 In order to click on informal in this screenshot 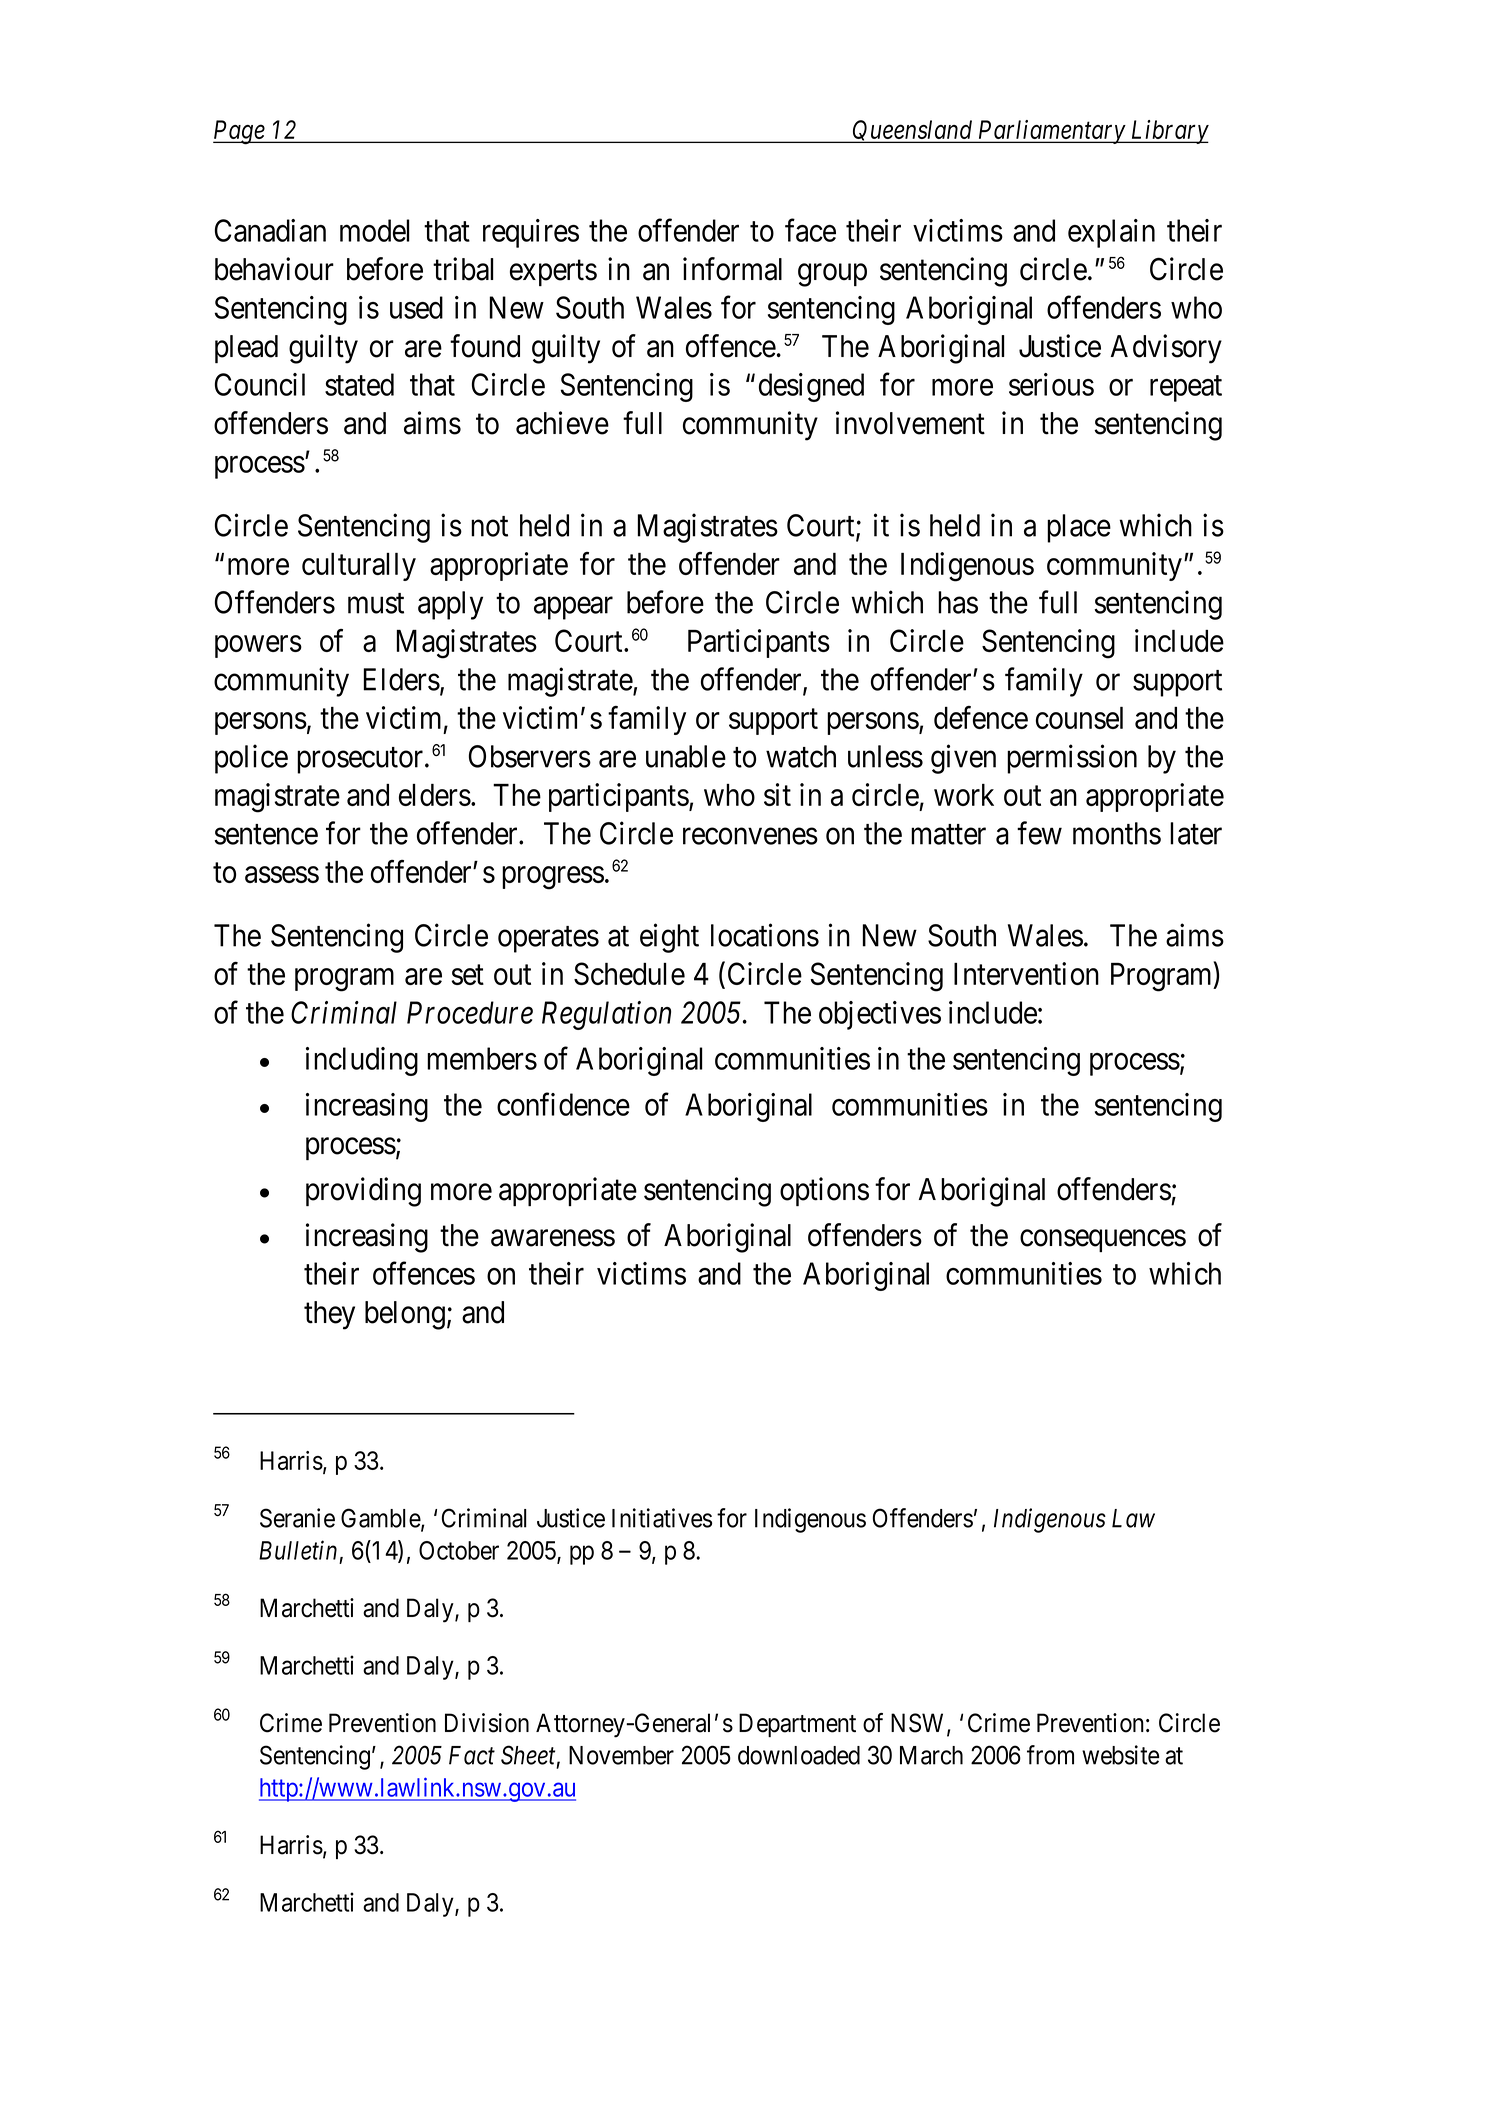, I will do `click(732, 269)`.
